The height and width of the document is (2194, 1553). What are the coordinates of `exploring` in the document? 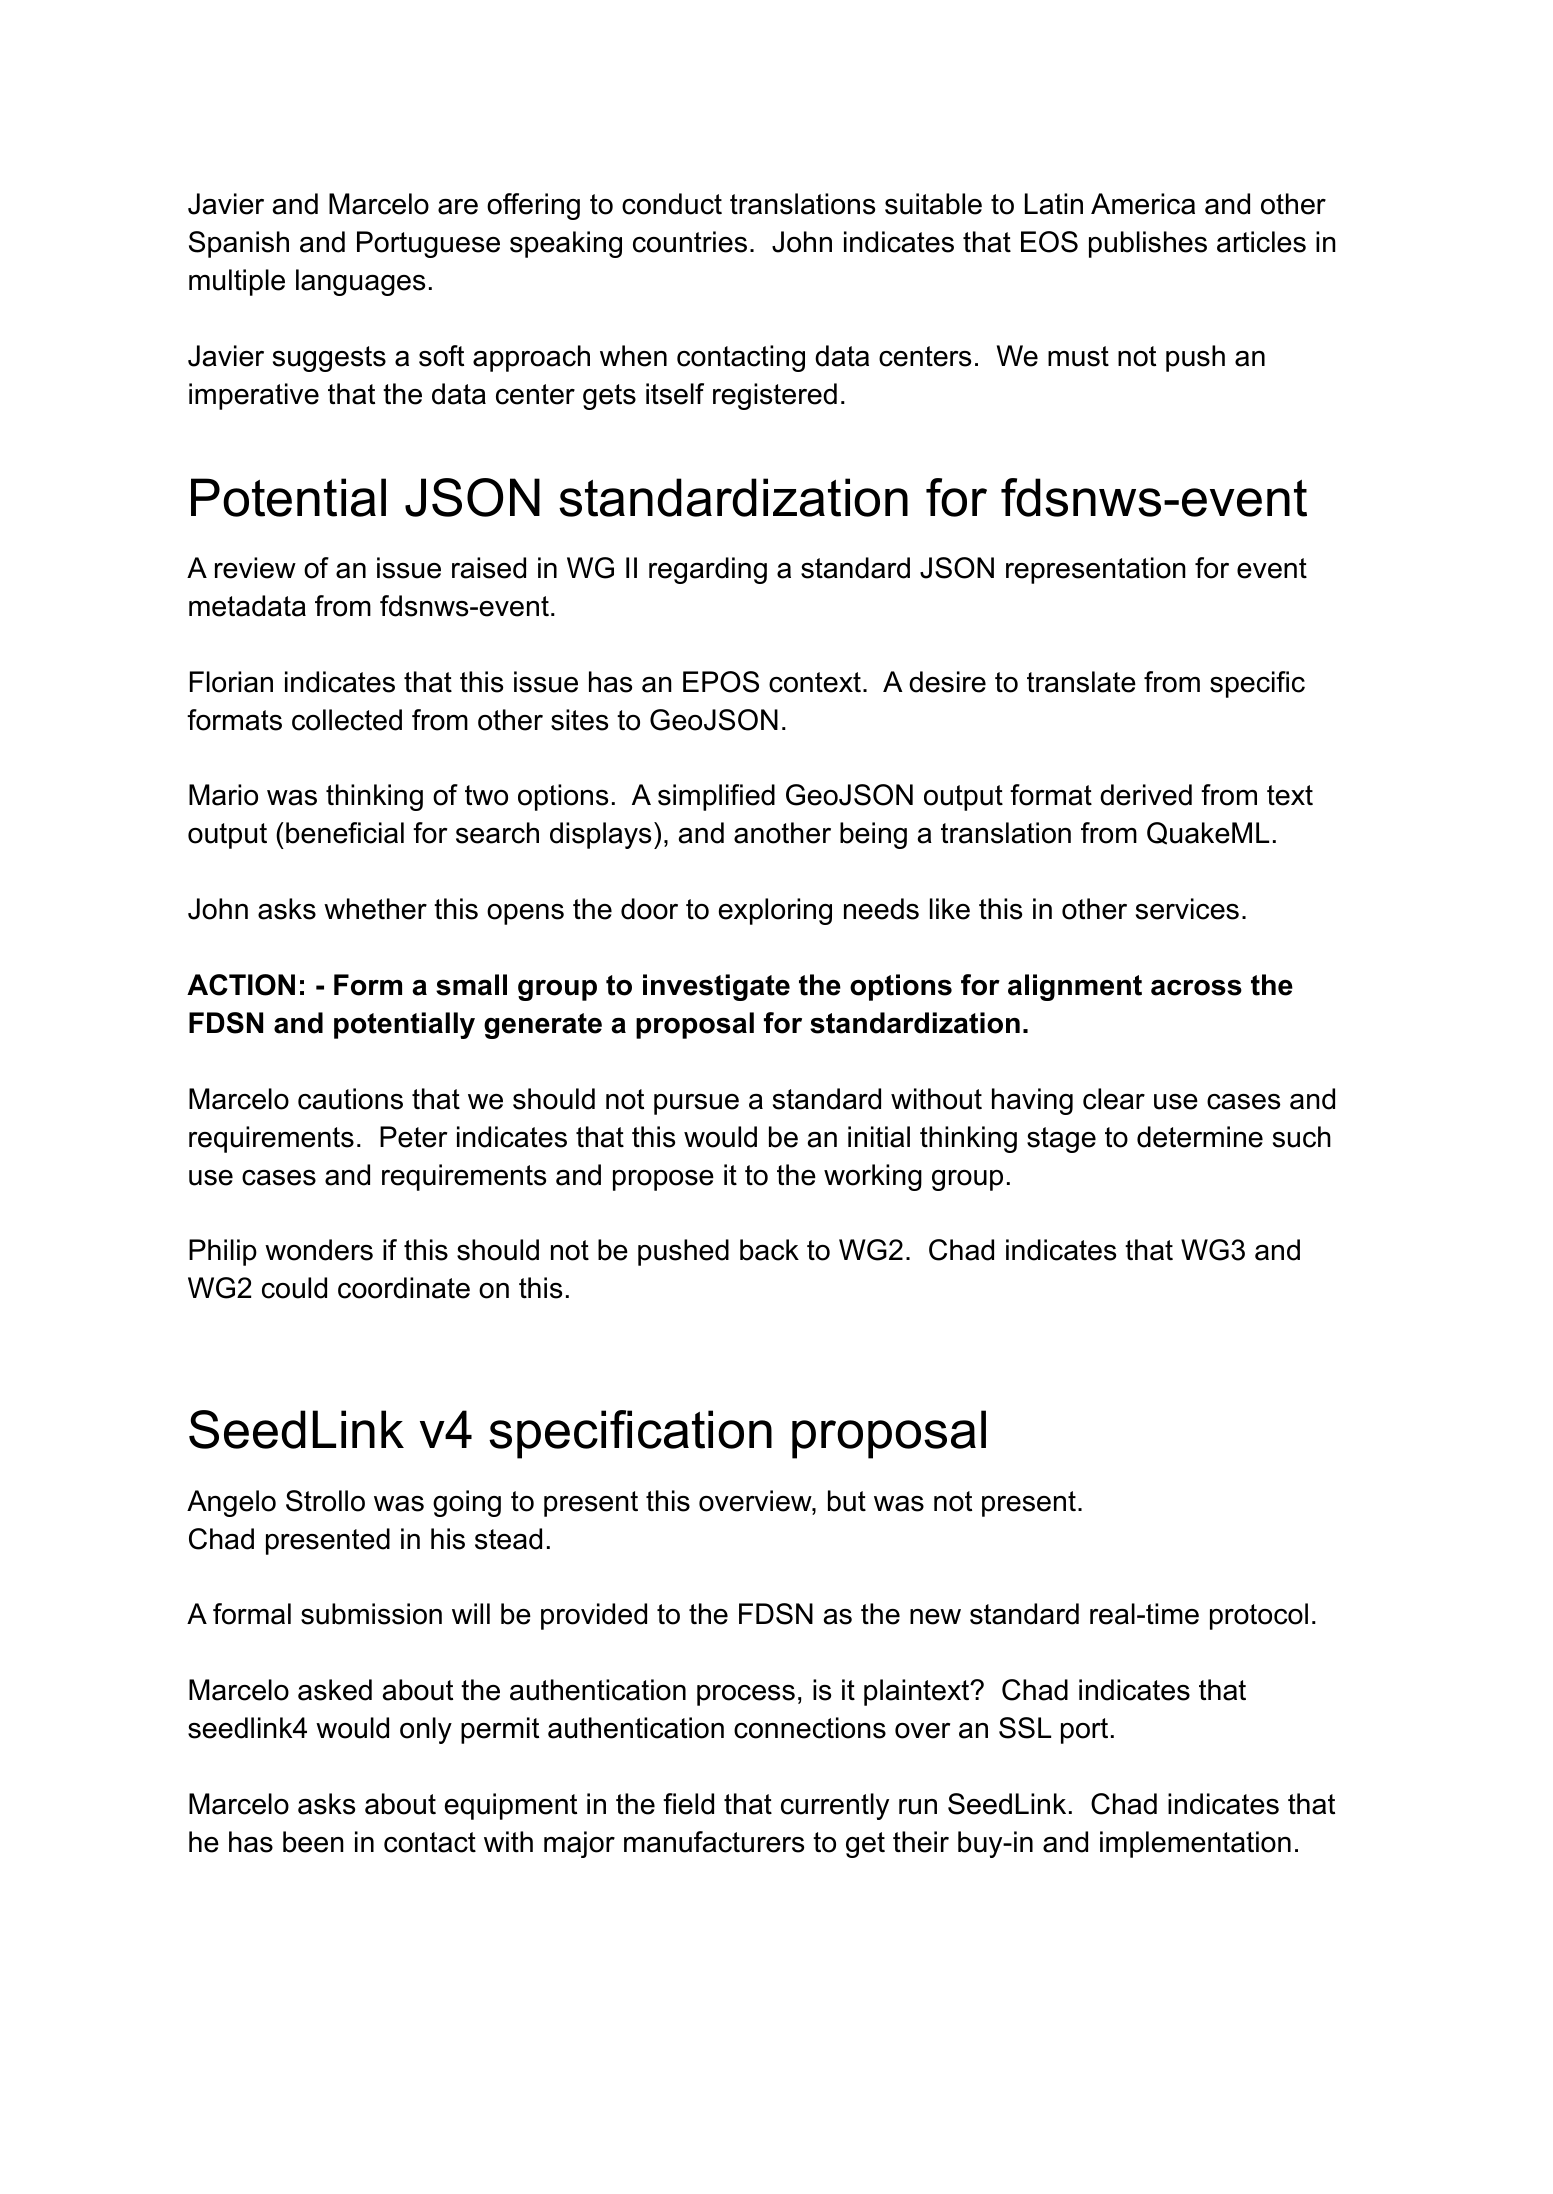 It's located at (775, 911).
